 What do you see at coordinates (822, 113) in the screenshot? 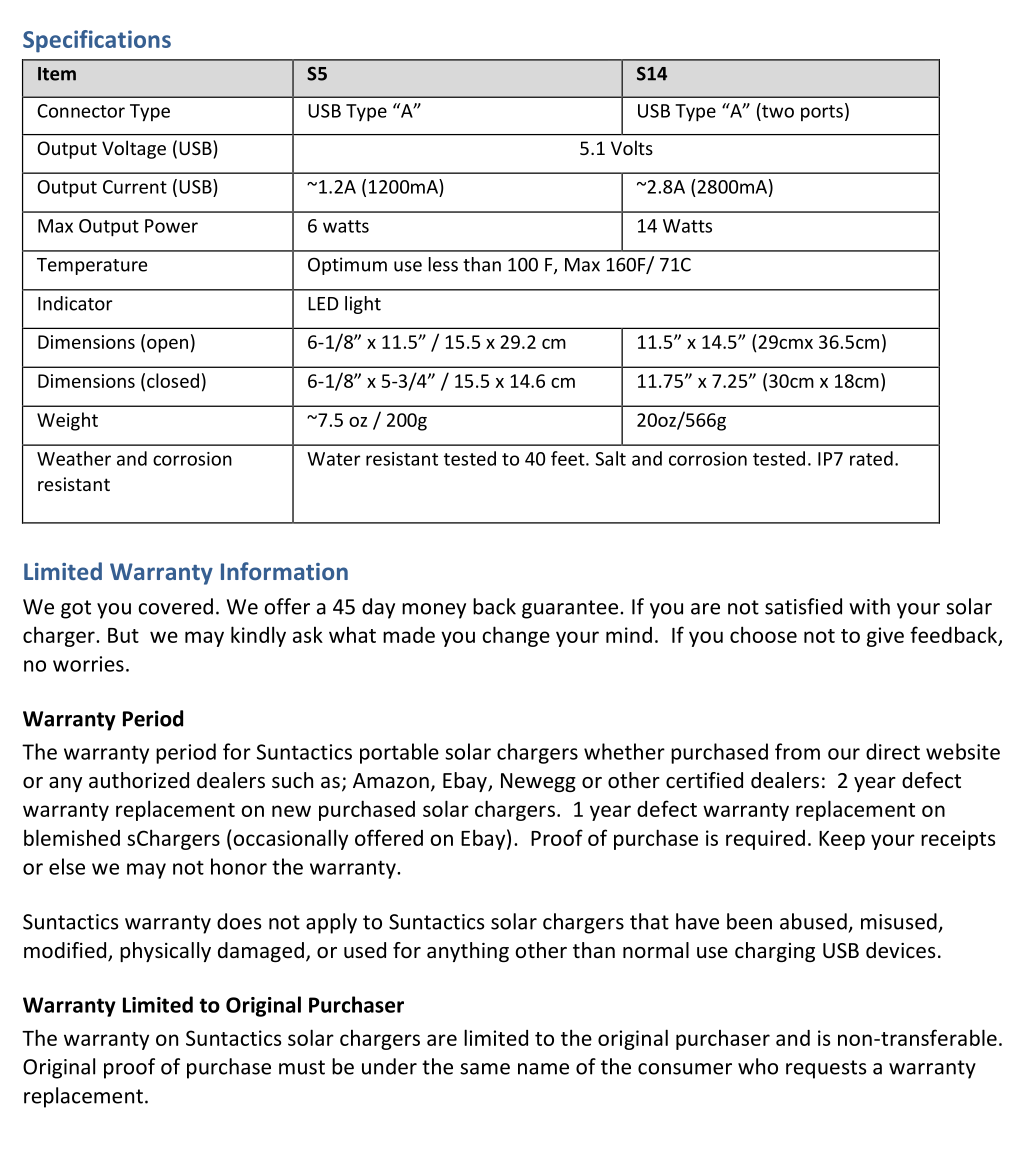
I see `ports` at bounding box center [822, 113].
